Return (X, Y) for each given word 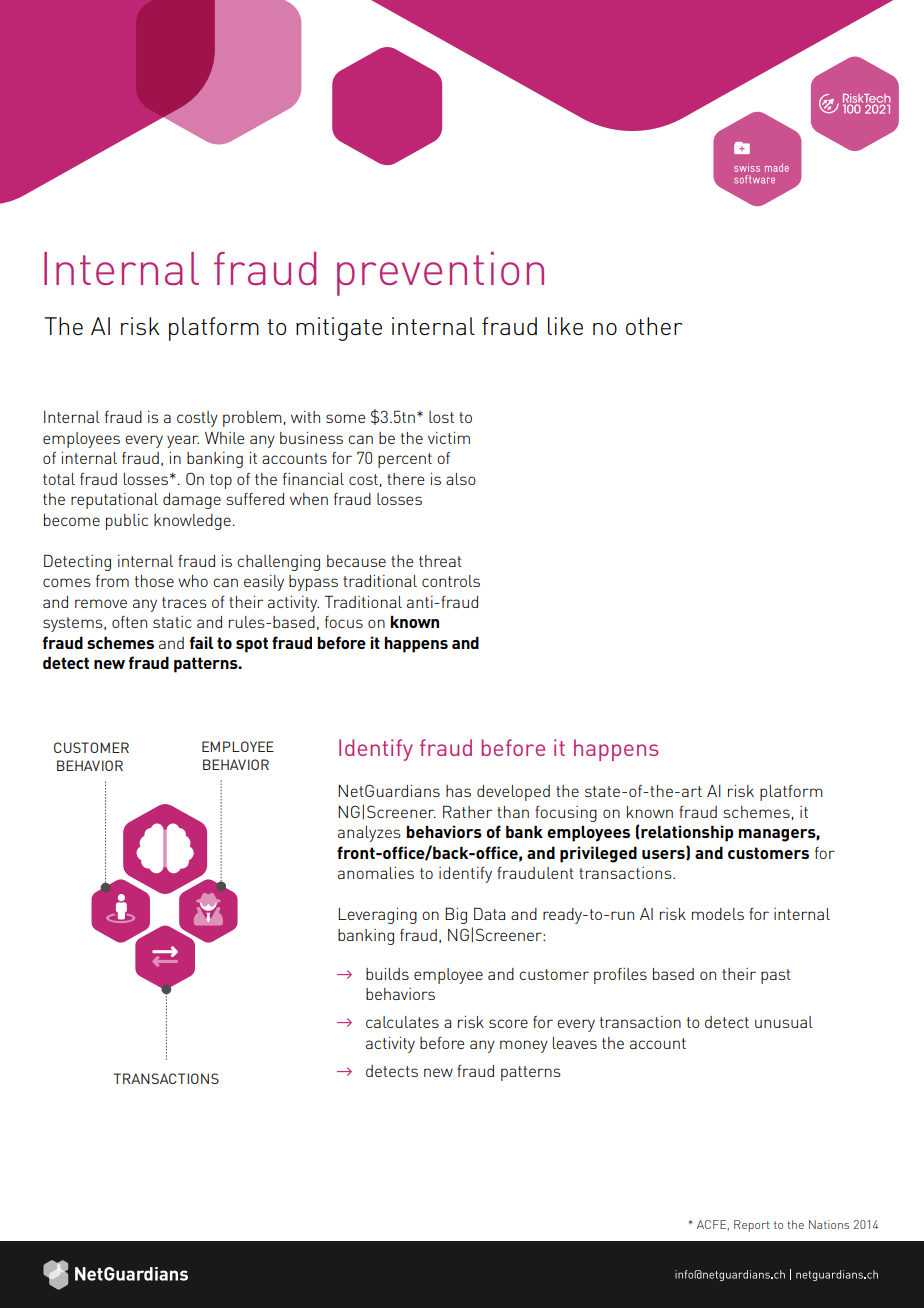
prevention (440, 274)
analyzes (369, 834)
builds (387, 974)
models (718, 914)
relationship (686, 833)
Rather (467, 811)
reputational (114, 501)
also (461, 479)
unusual (784, 1022)
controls (451, 581)
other (654, 326)
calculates (402, 1022)
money (524, 1046)
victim (449, 438)
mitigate (339, 329)
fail (201, 642)
